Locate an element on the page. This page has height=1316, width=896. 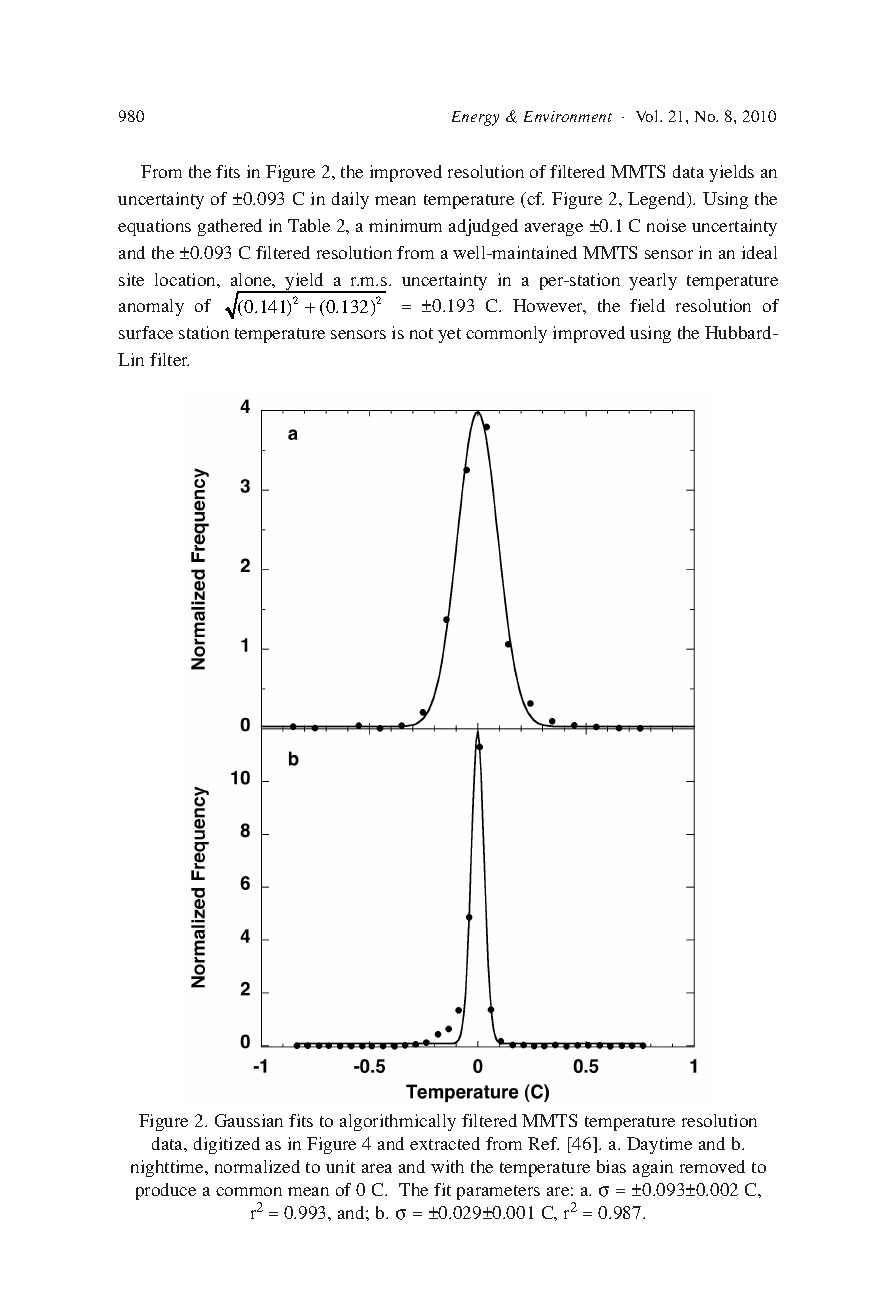
surface is located at coordinates (146, 332).
